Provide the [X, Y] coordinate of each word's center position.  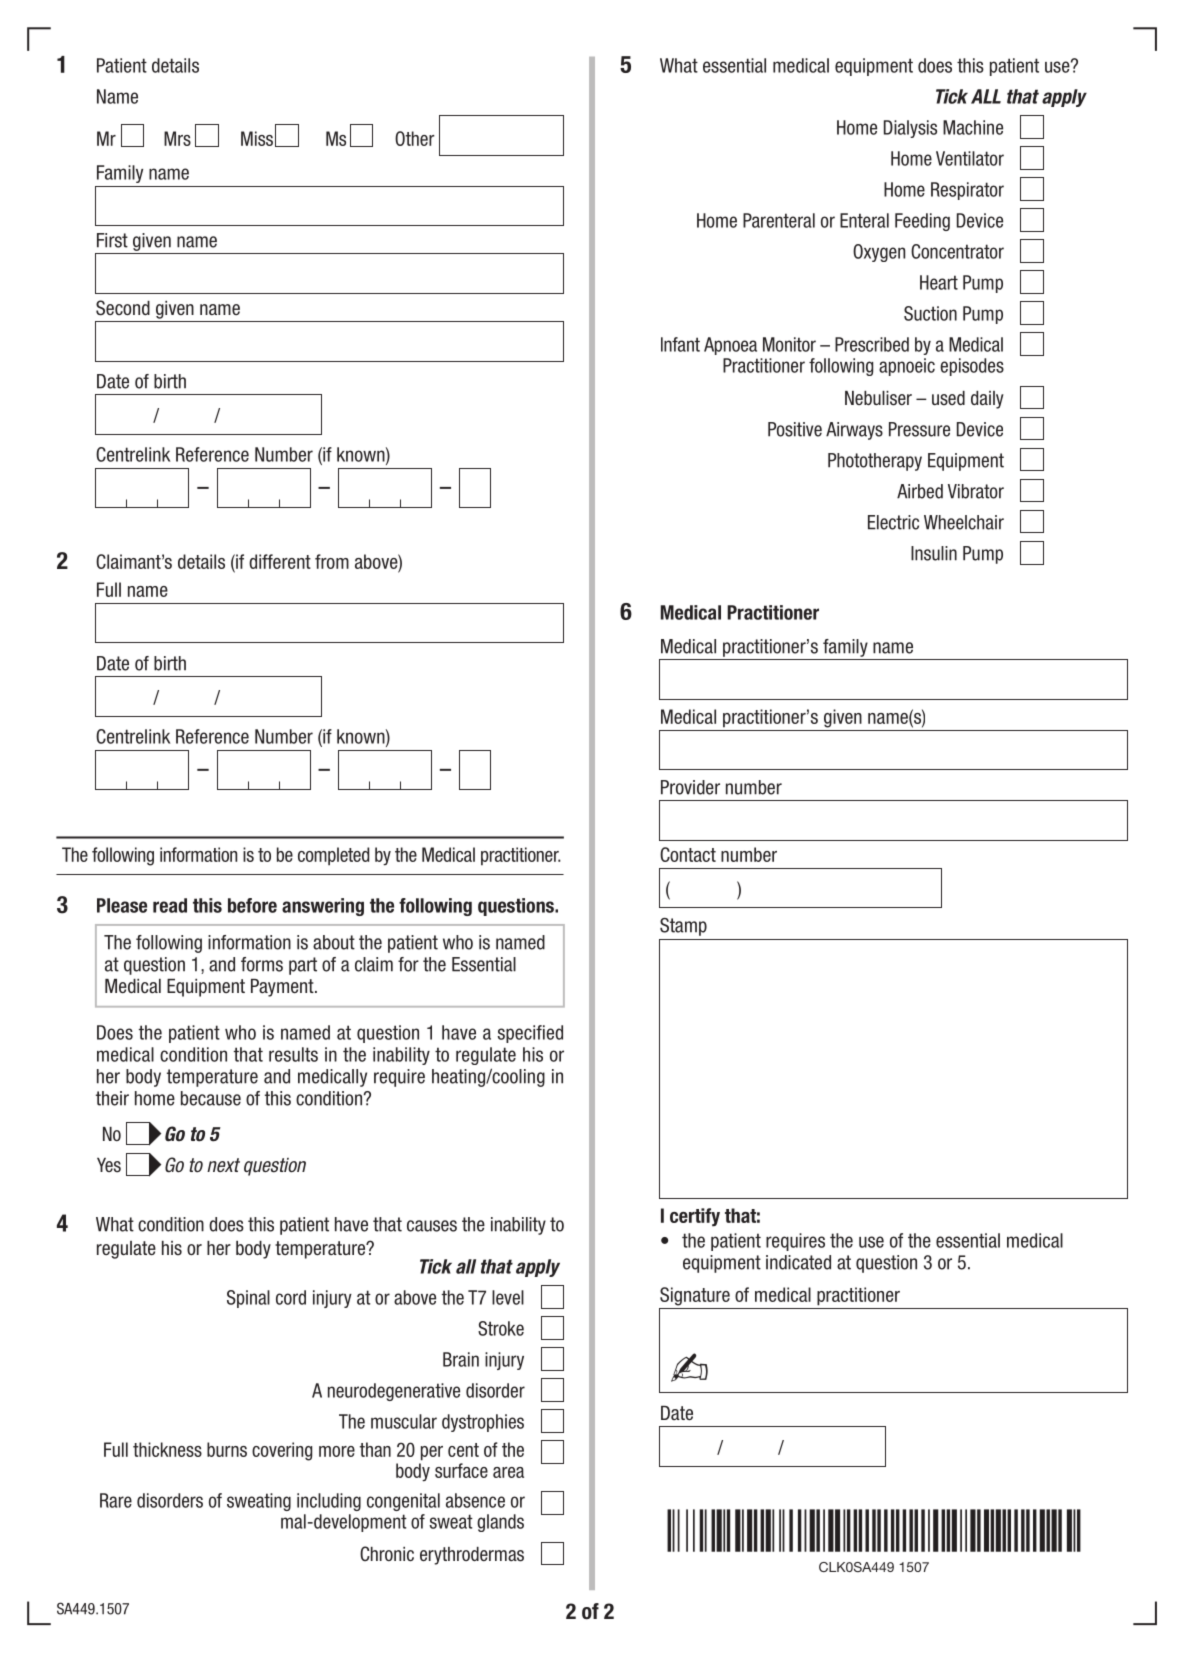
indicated [798, 1262]
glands [500, 1523]
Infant [680, 344]
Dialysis [910, 129]
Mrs [177, 138]
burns [227, 1449]
